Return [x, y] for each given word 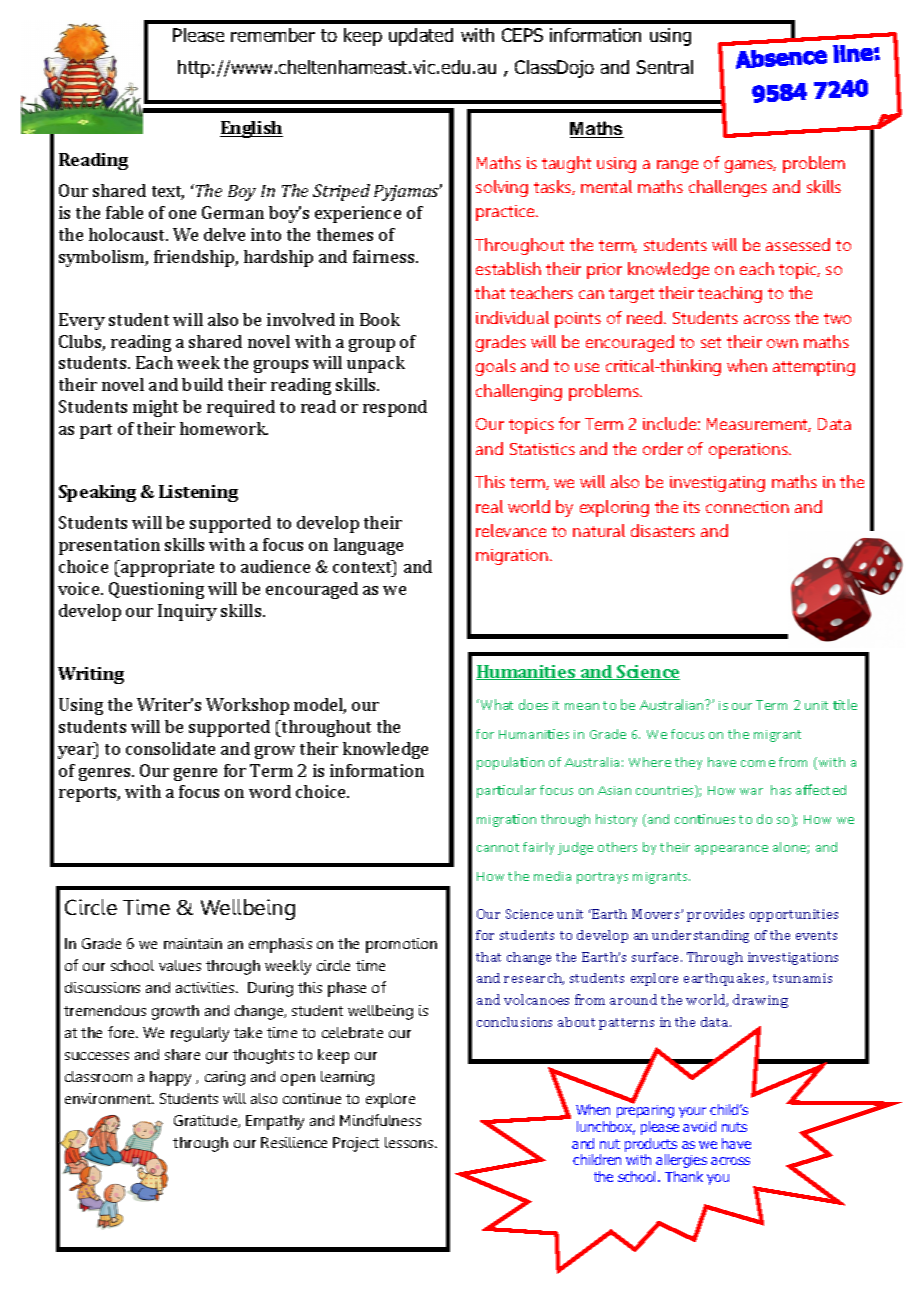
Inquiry [187, 612]
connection [747, 507]
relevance [511, 530]
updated [421, 37]
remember [273, 35]
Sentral [665, 67]
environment [109, 1098]
